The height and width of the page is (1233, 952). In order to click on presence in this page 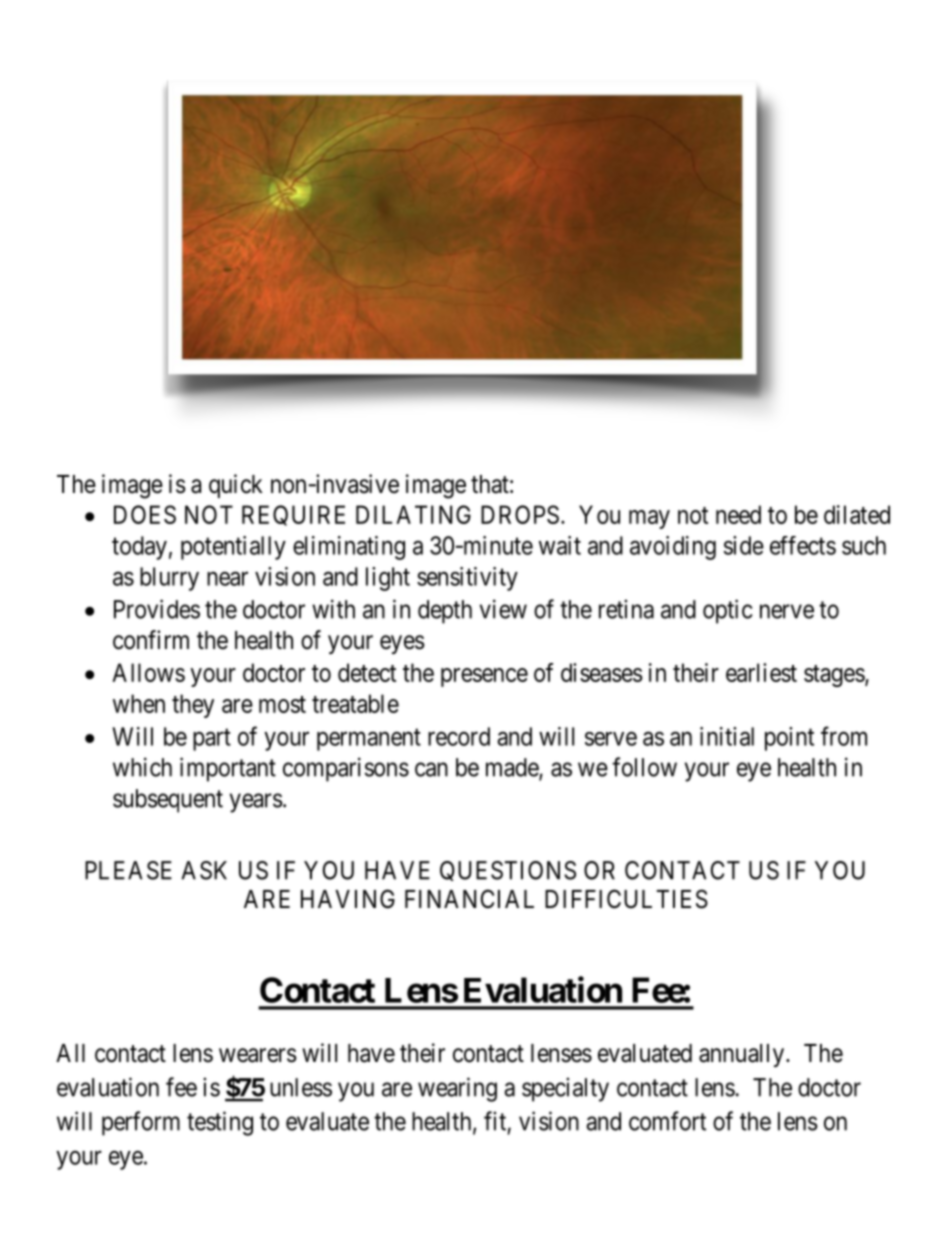, I will do `click(484, 677)`.
